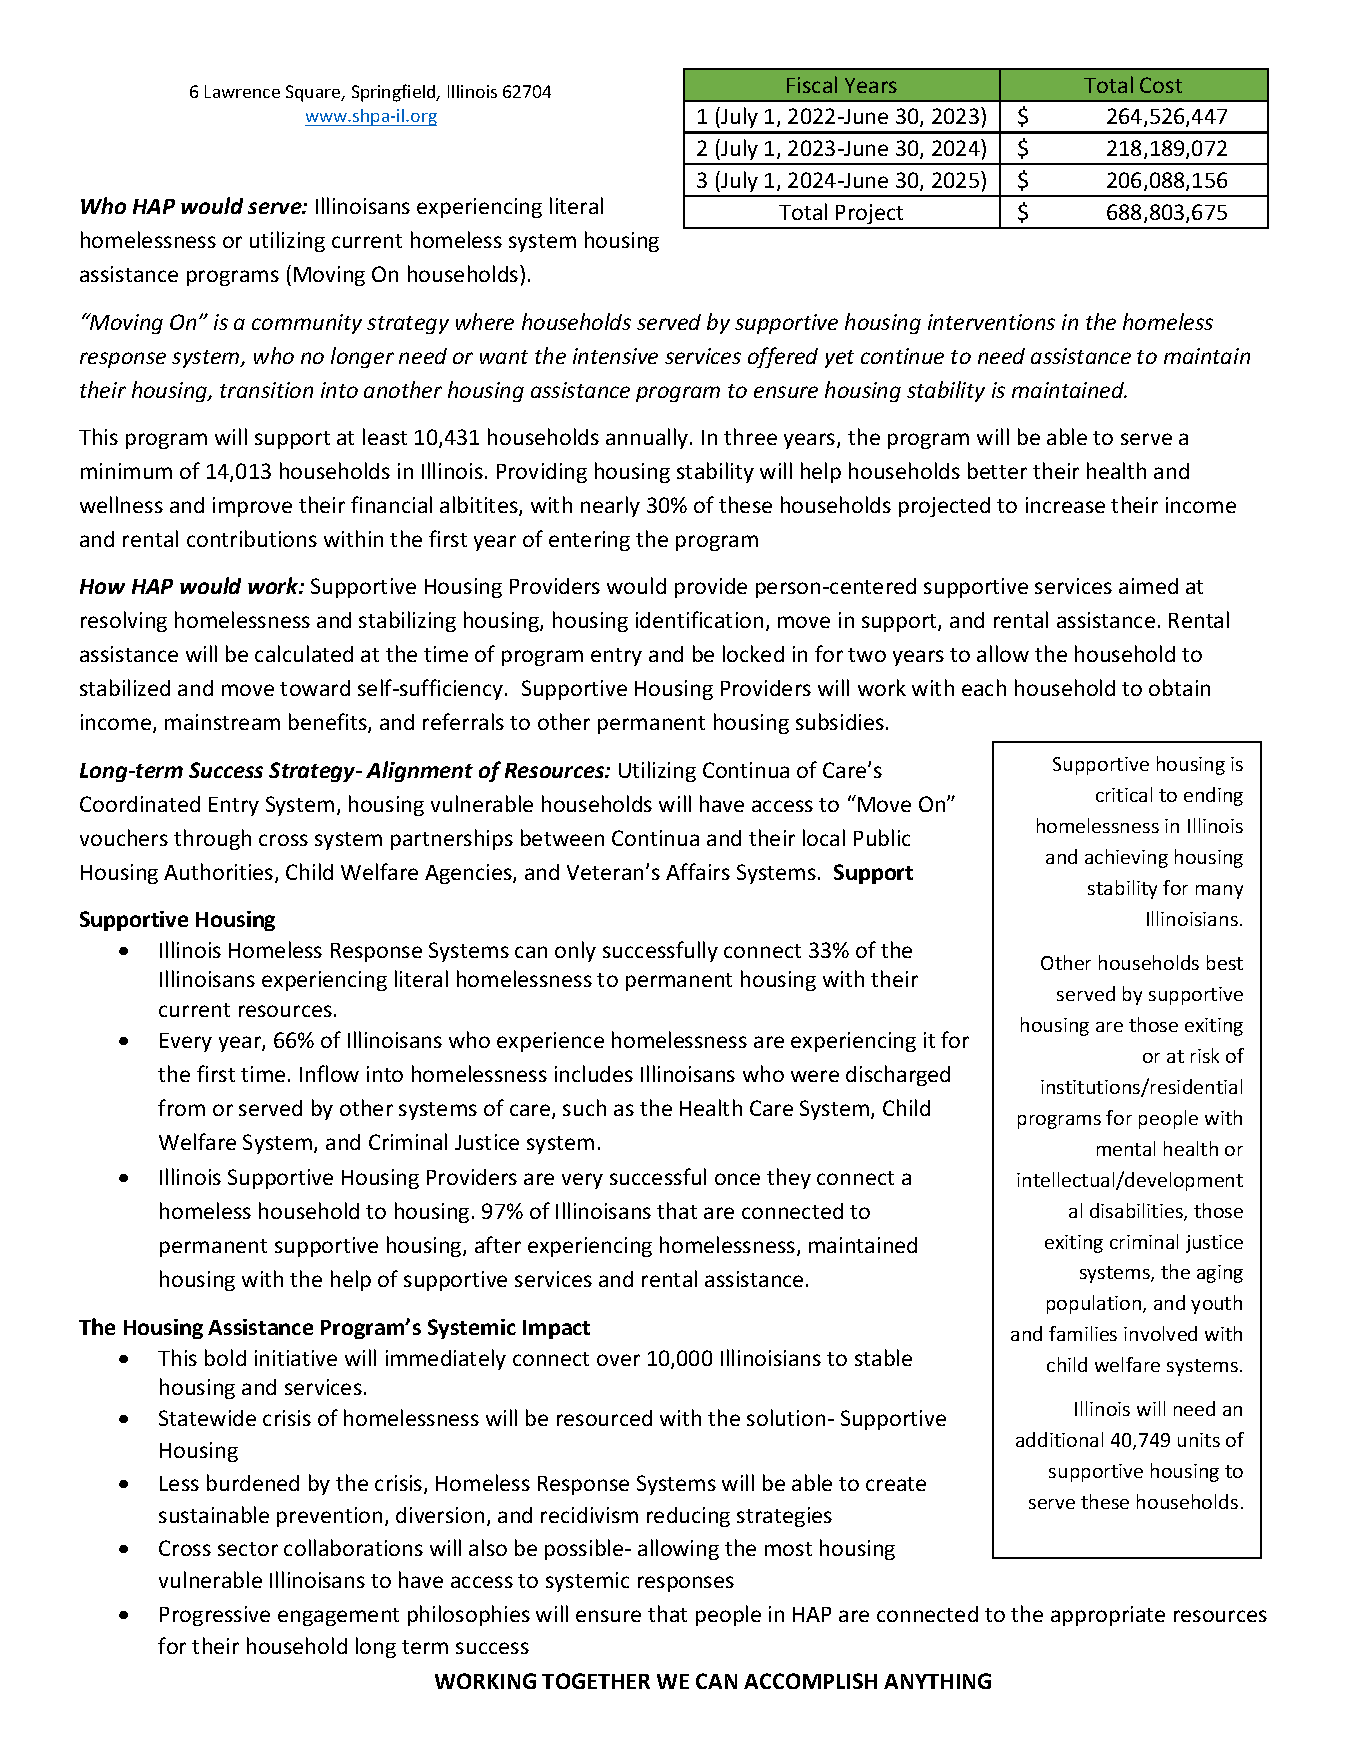  Describe the element at coordinates (698, 871) in the screenshot. I see `Affairs` at that location.
